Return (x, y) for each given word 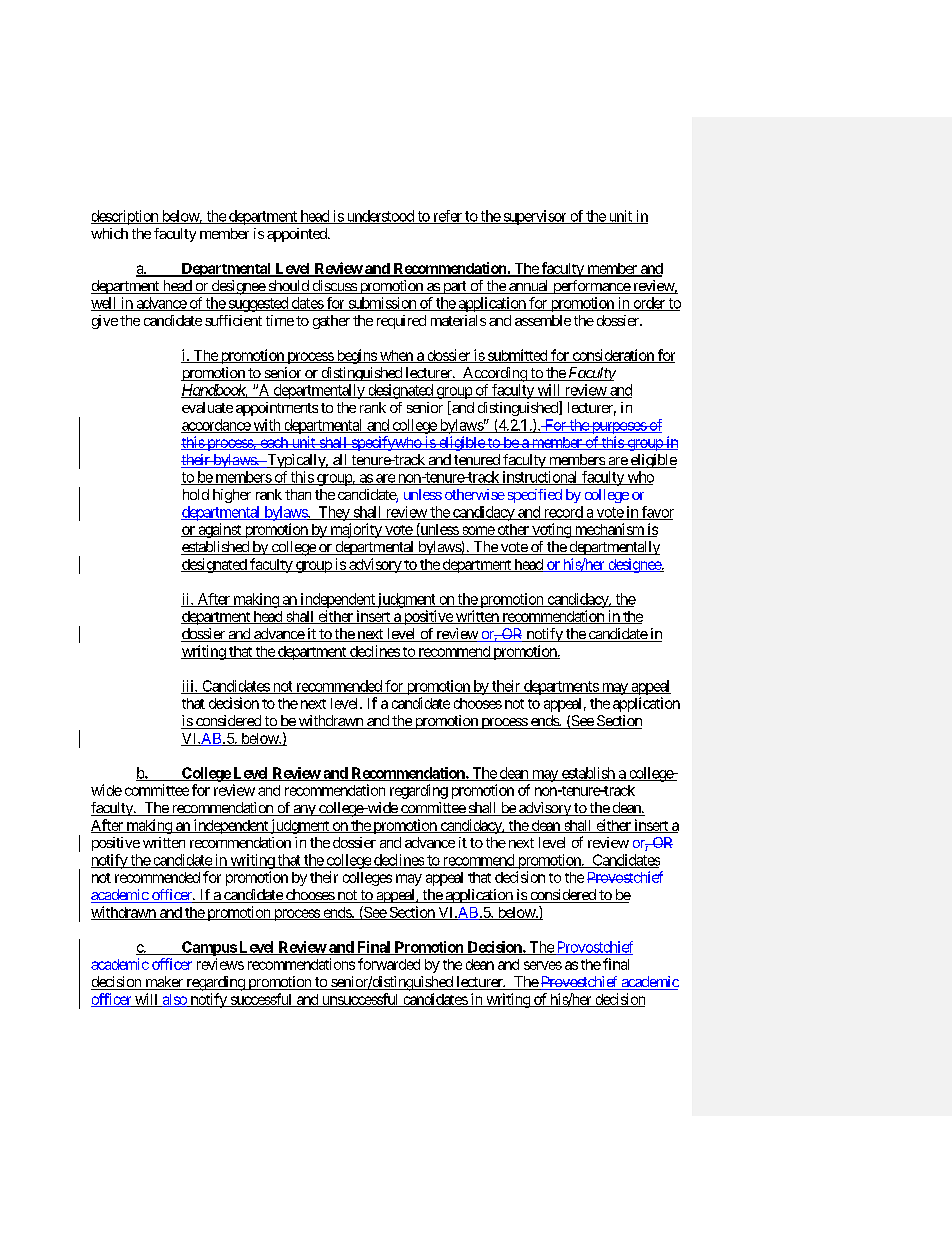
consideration (613, 356)
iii (188, 687)
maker (164, 983)
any (304, 810)
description (125, 217)
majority (356, 530)
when (396, 356)
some (478, 531)
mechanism (609, 530)
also (174, 1000)
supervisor (535, 217)
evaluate (207, 407)
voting (551, 530)
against (219, 530)
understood (380, 217)
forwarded (389, 964)
